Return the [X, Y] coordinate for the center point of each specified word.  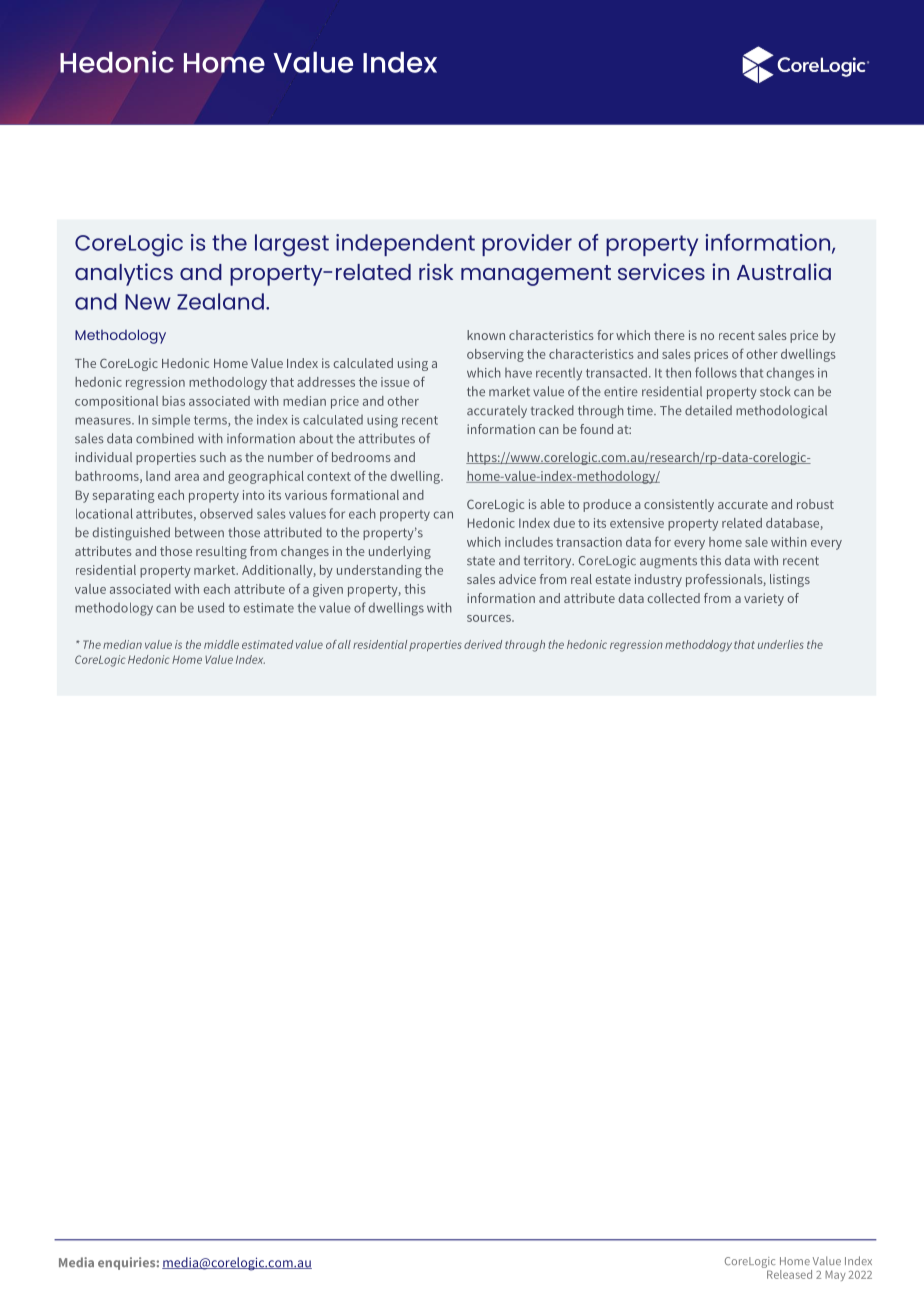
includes [529, 542]
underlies [781, 644]
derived [483, 644]
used [211, 607]
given [328, 590]
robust [815, 504]
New [148, 302]
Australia [784, 271]
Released [788, 1273]
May [836, 1275]
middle [221, 644]
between [199, 532]
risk [436, 271]
